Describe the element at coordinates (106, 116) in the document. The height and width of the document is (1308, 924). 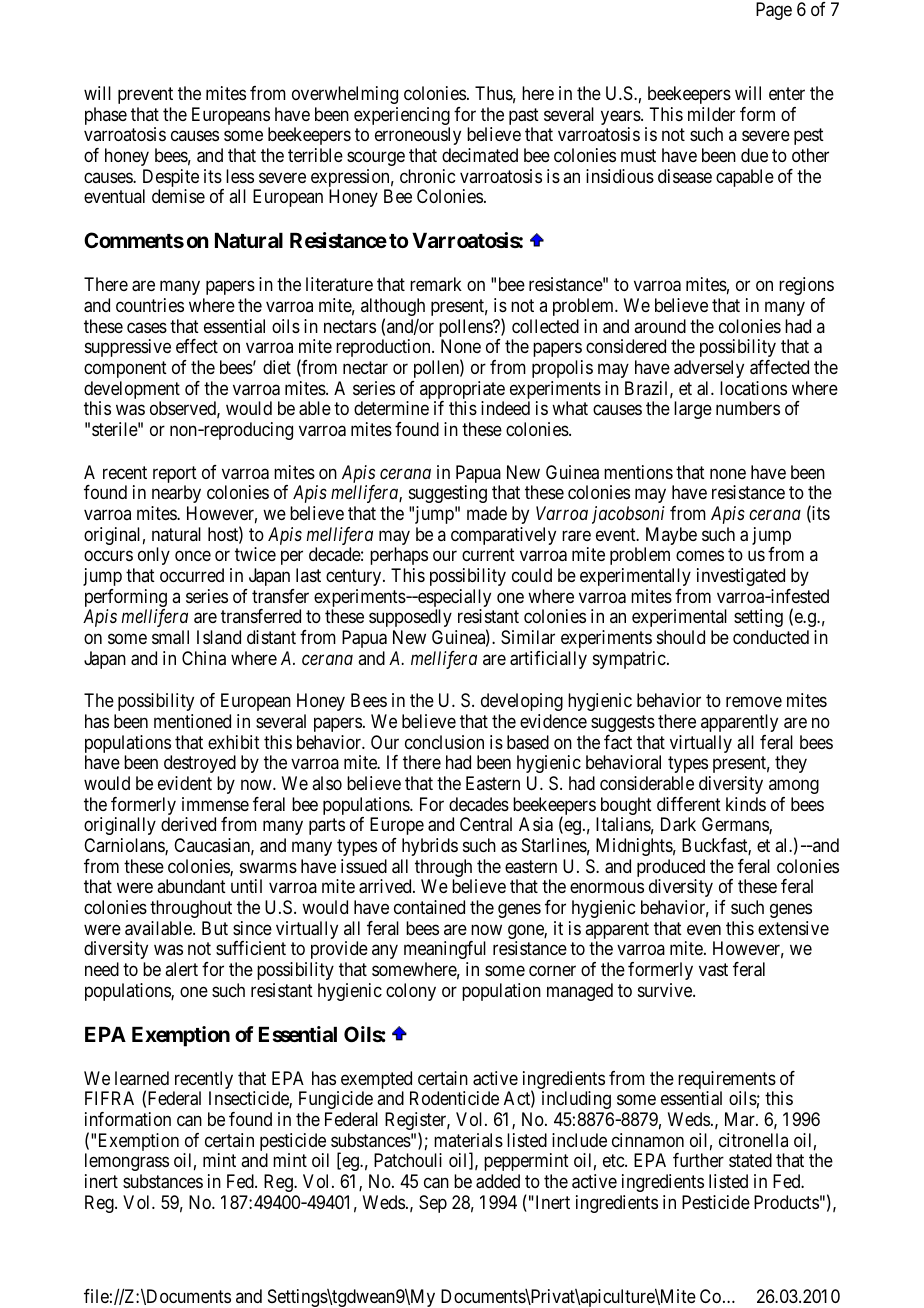
I see `phase` at that location.
